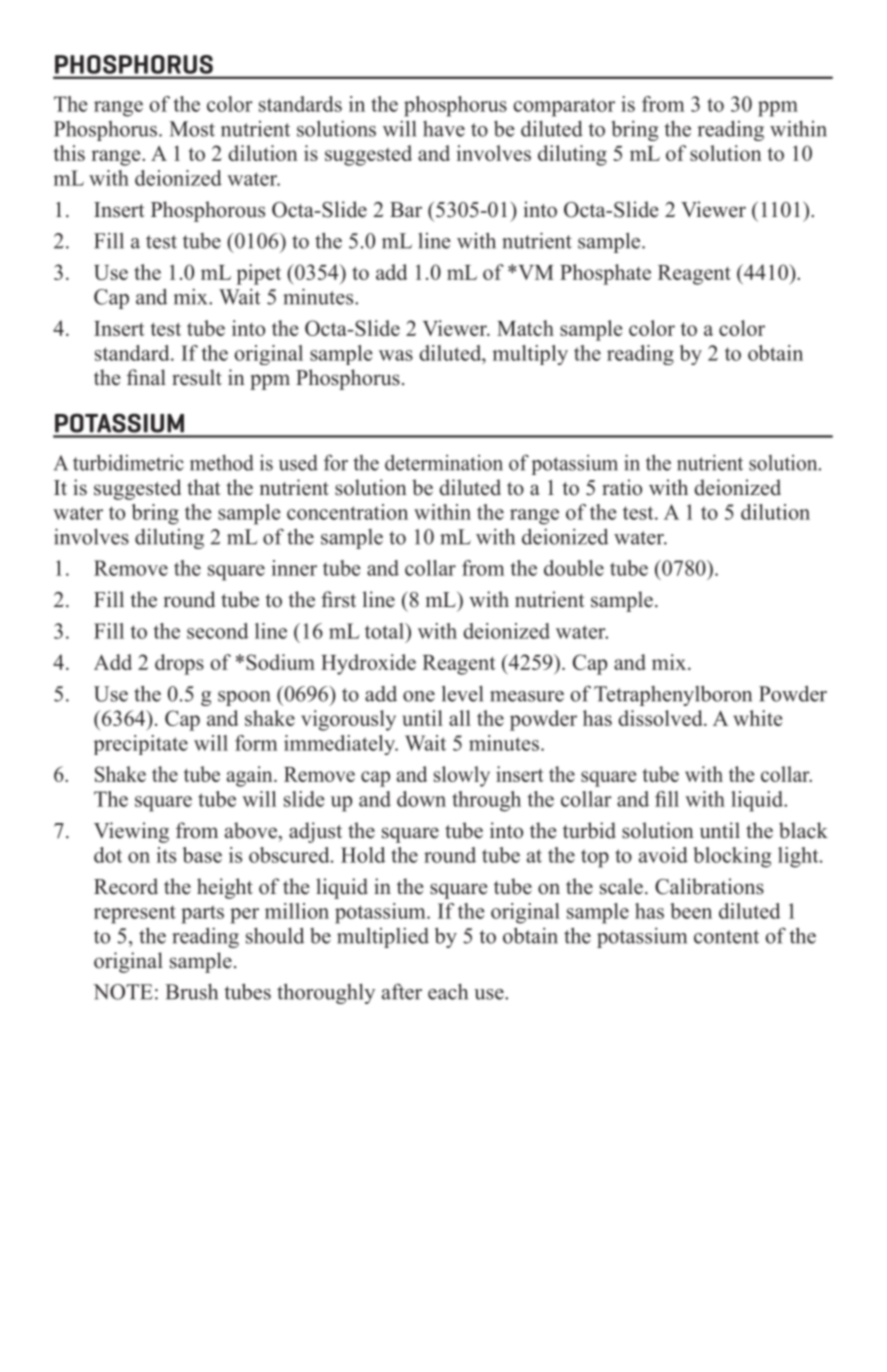 This document has width=887, height=1372. Describe the element at coordinates (757, 718) in the document. I see `white` at that location.
